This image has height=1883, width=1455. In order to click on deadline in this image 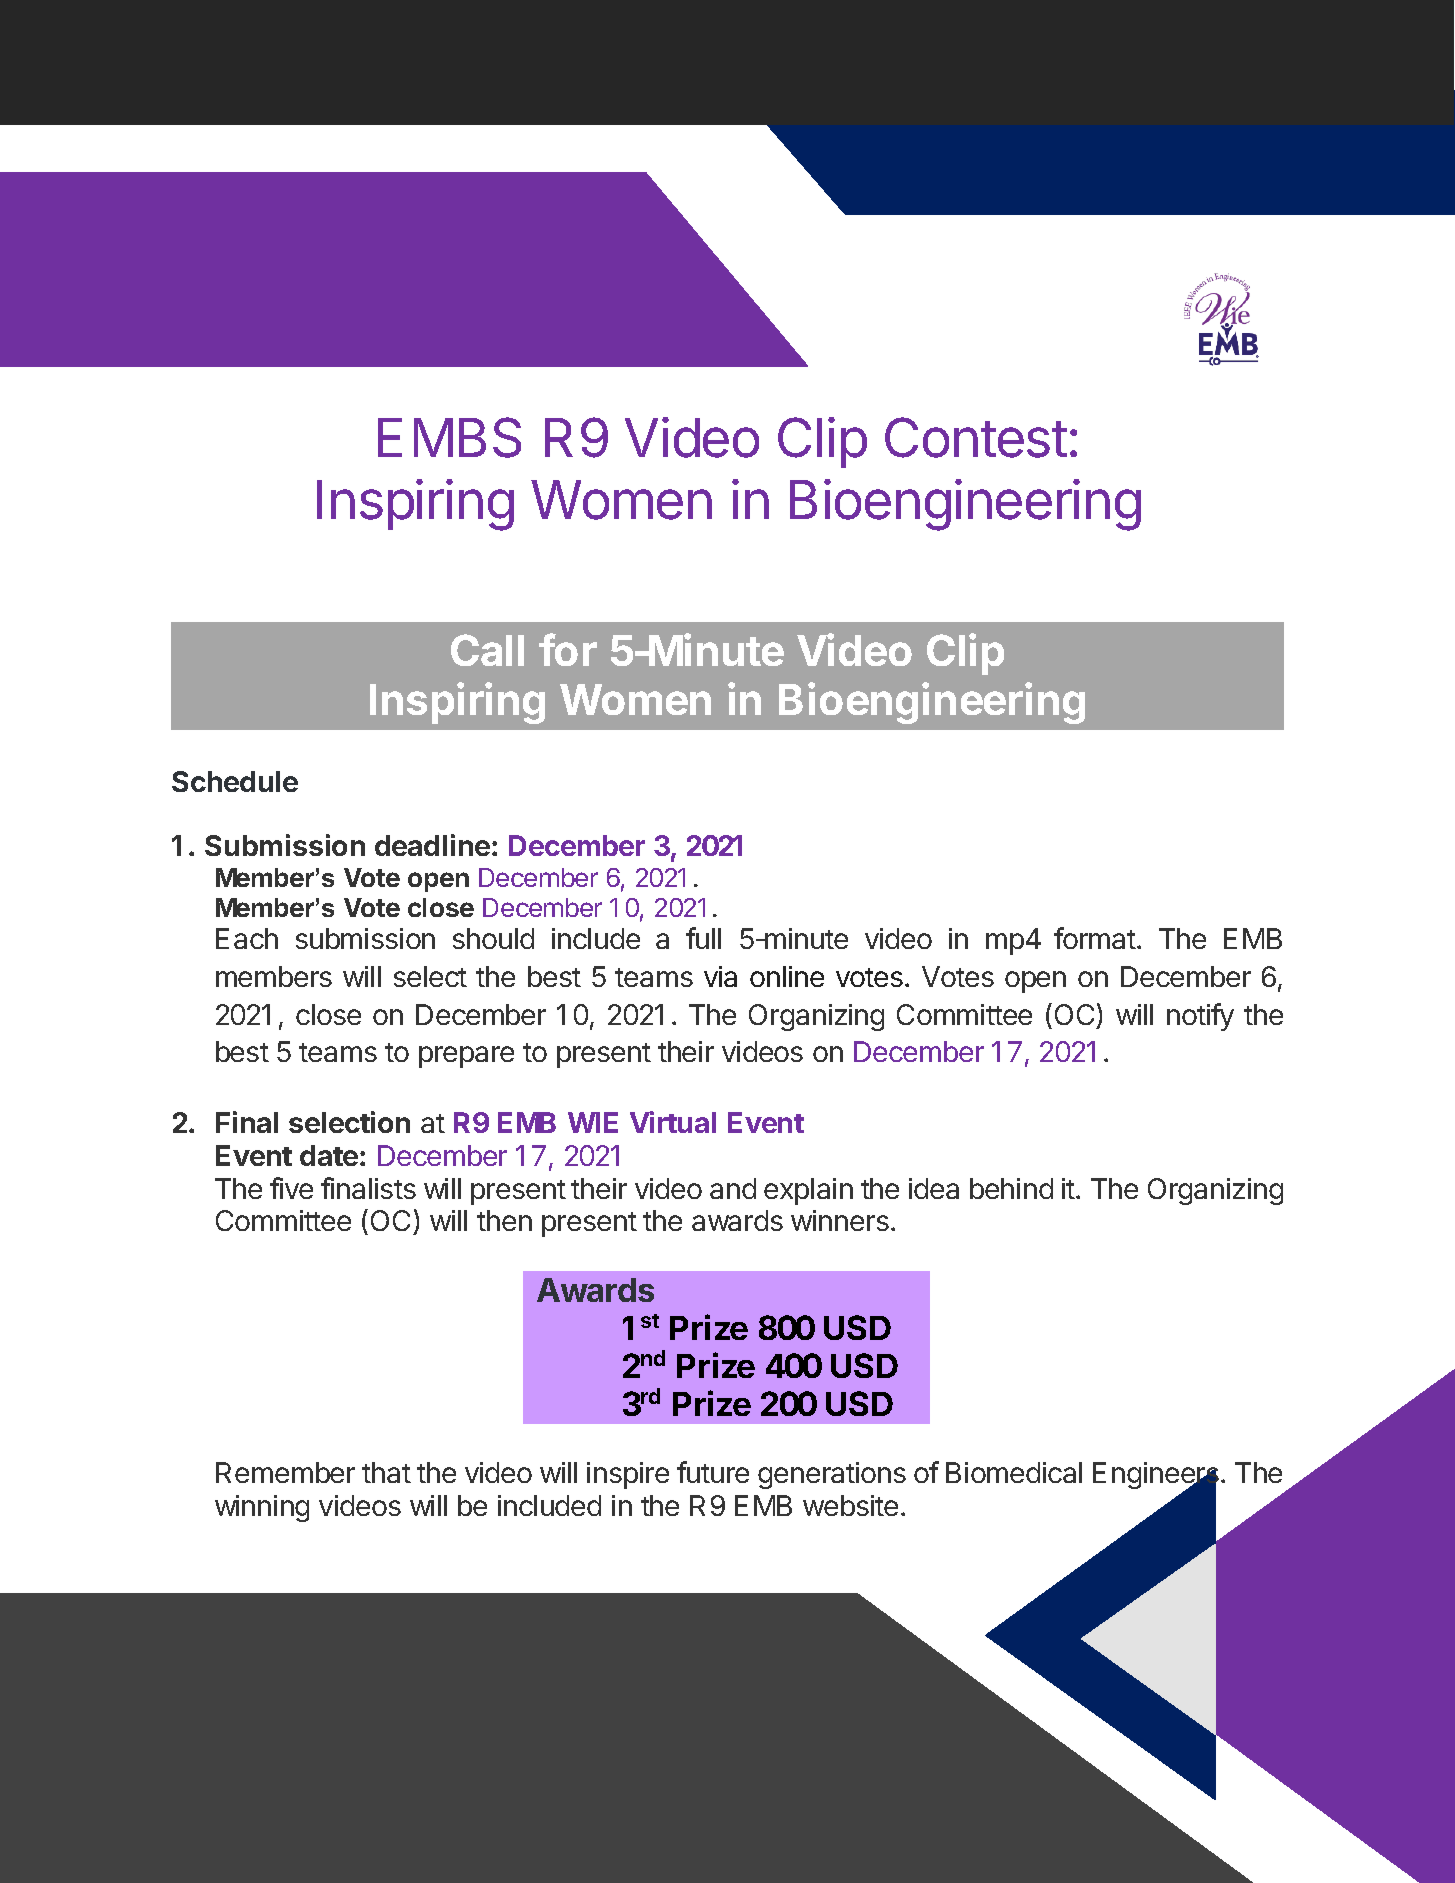, I will do `click(432, 845)`.
